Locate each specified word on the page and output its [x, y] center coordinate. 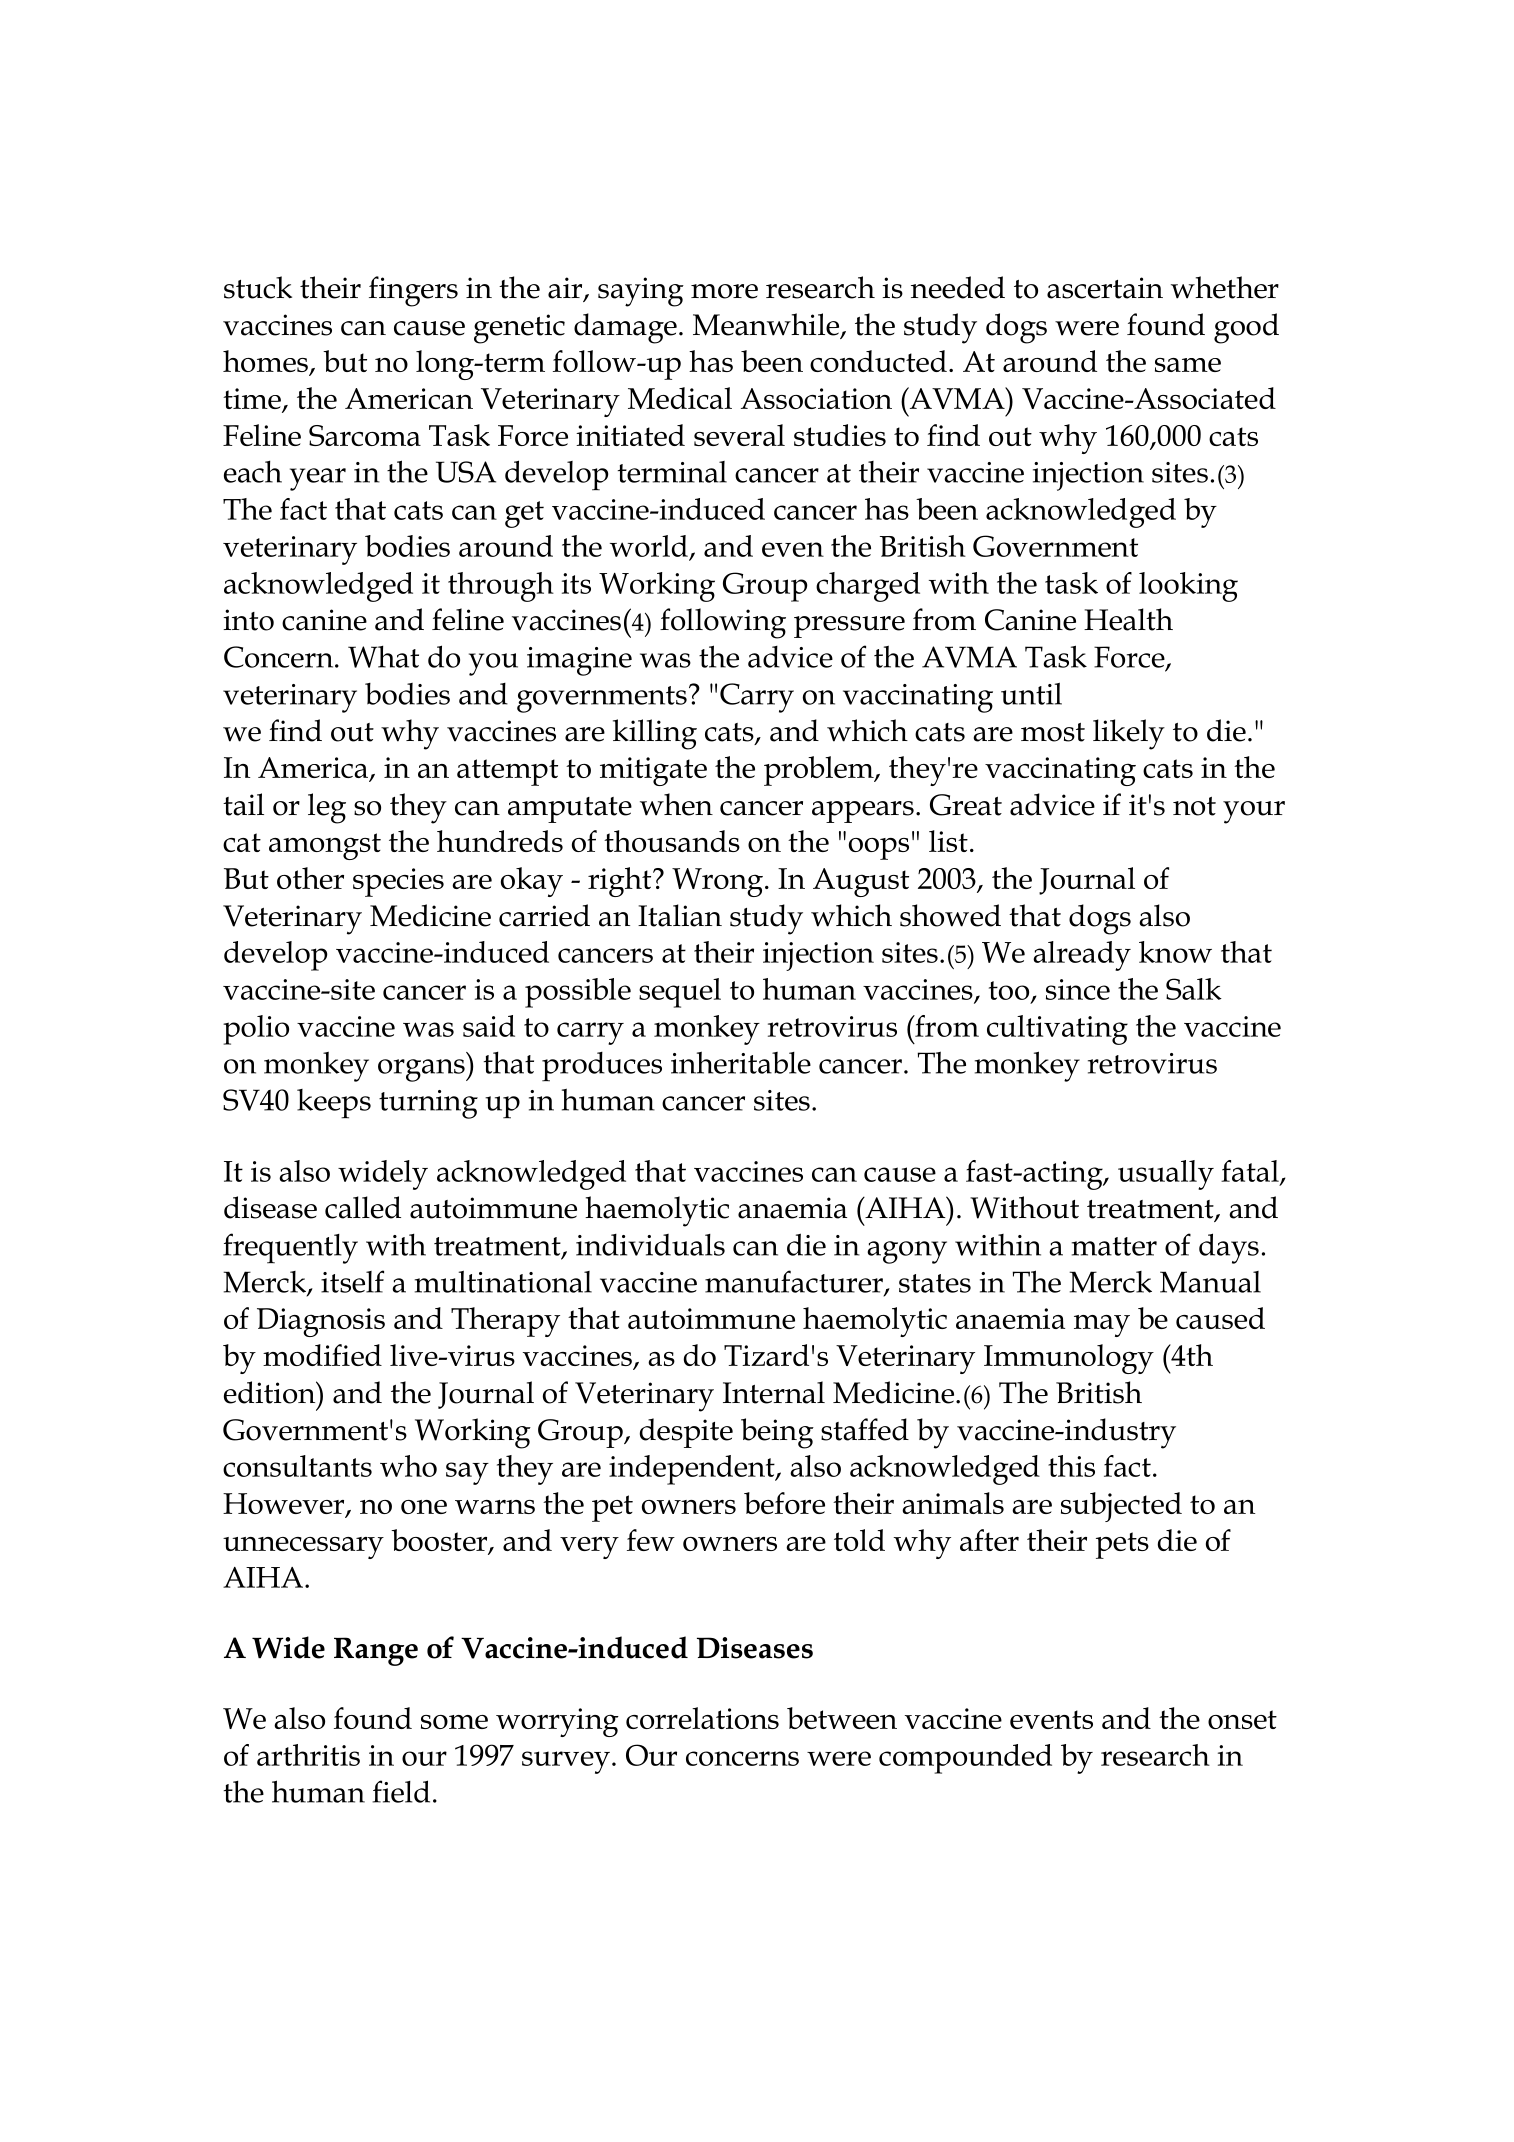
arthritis [308, 1755]
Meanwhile [767, 325]
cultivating [1057, 1030]
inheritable [741, 1062]
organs [422, 1070]
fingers [413, 291]
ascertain [1105, 288]
